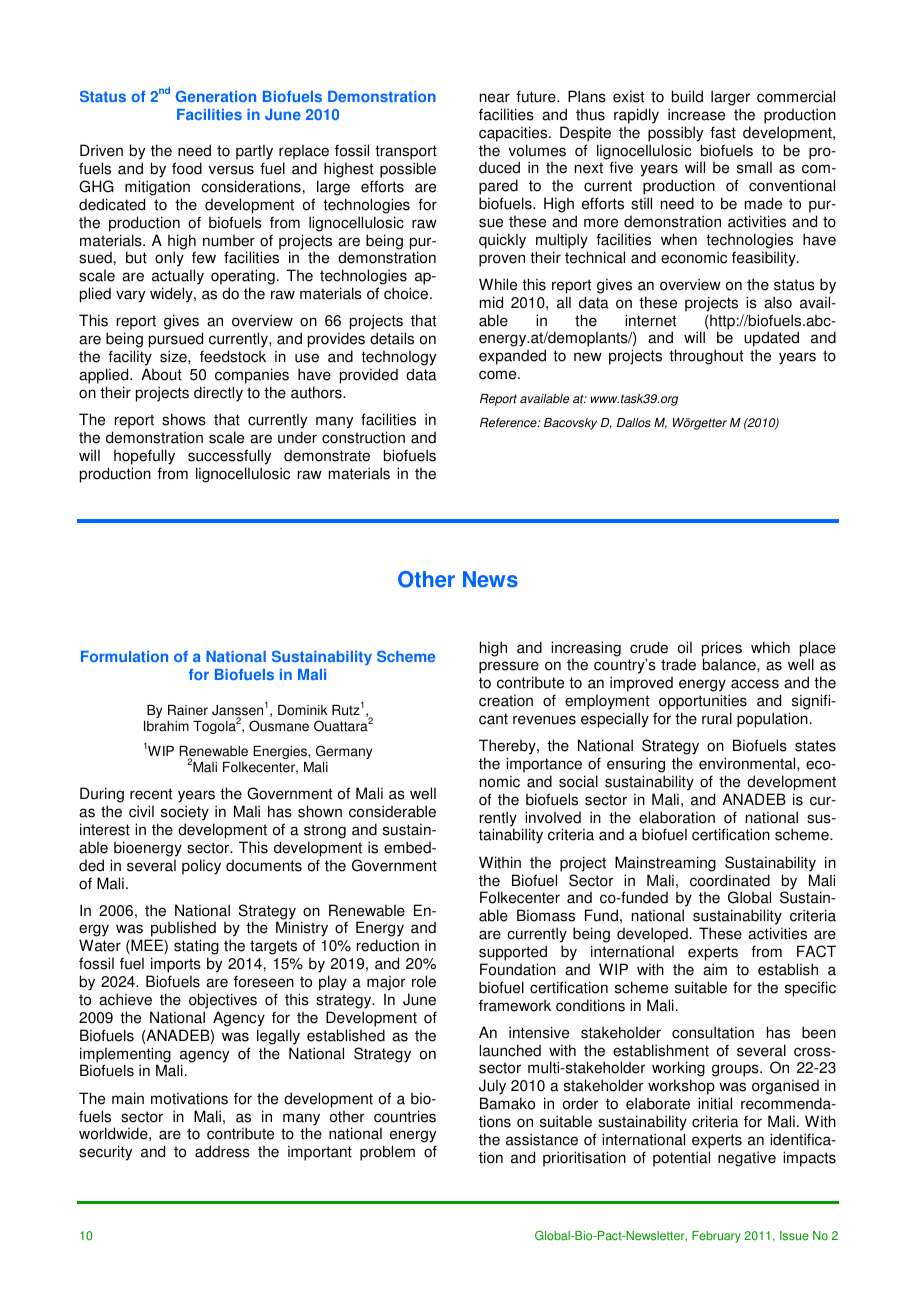  Describe the element at coordinates (509, 423) in the document. I see `Reference` at that location.
